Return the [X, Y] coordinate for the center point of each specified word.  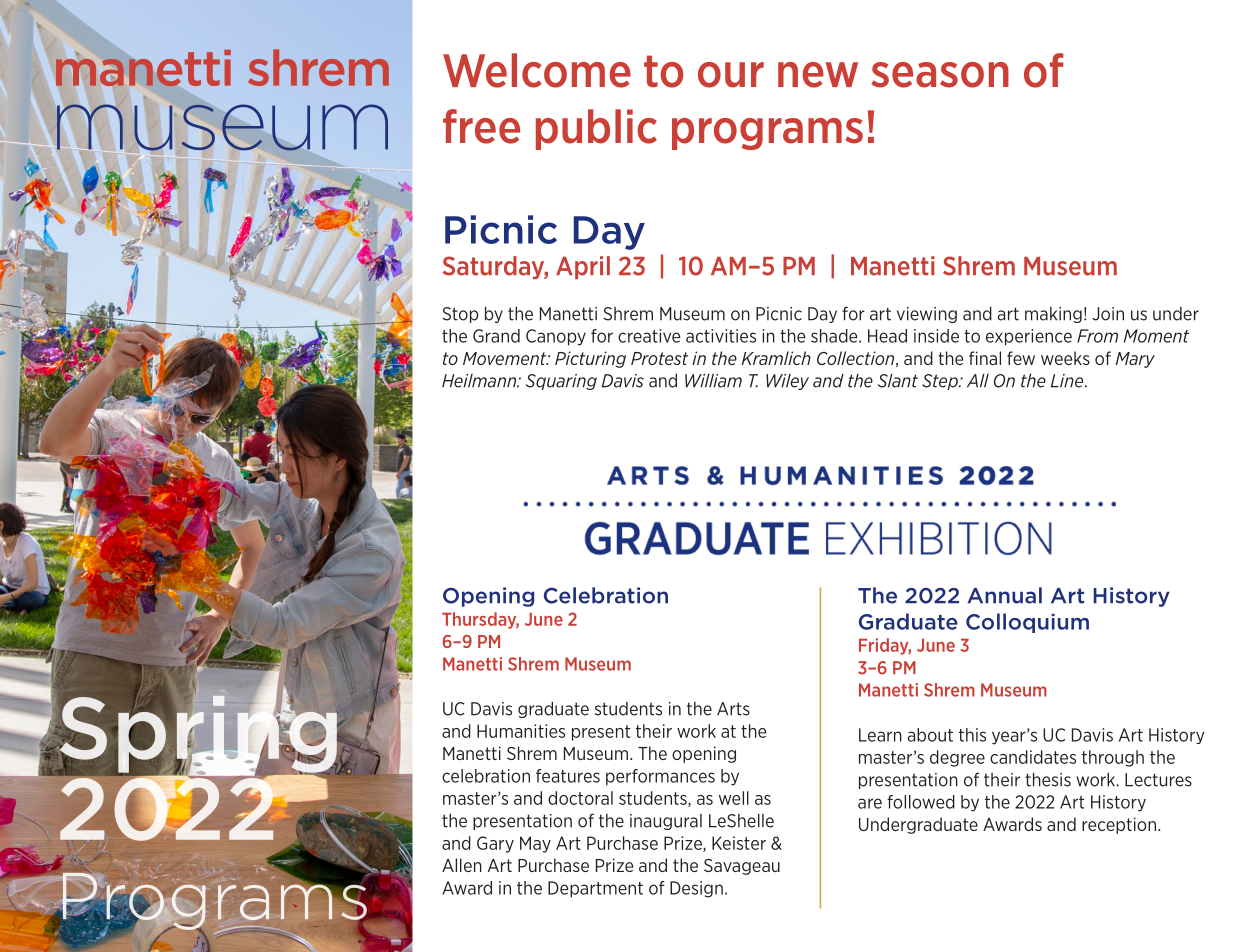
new [818, 75]
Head [887, 336]
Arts [733, 709]
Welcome [537, 70]
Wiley [787, 382]
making [1053, 315]
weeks [1065, 358]
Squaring [561, 382]
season [940, 75]
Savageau [742, 867]
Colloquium [1027, 623]
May [535, 844]
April [583, 267]
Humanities [521, 731]
